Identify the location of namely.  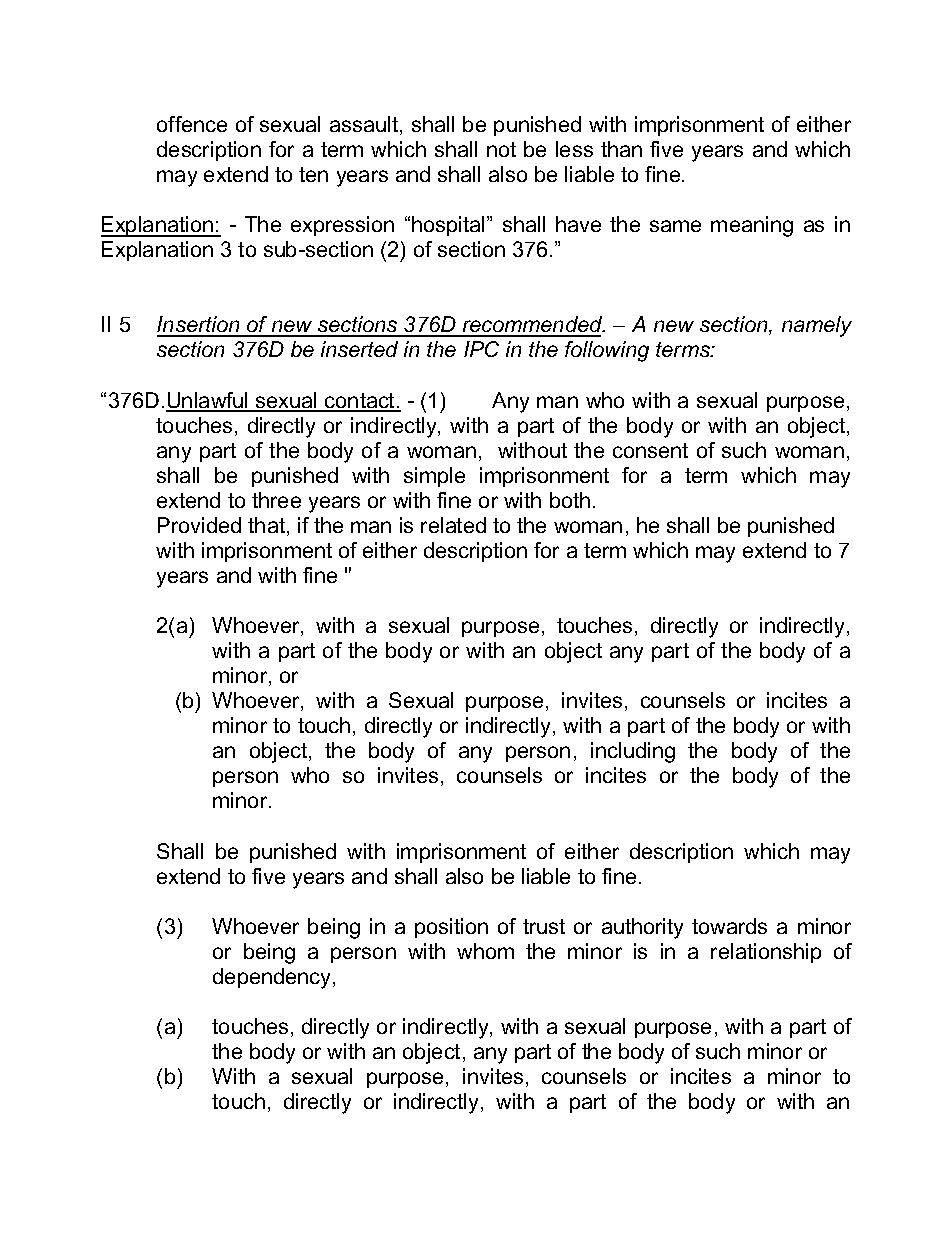
(817, 326).
